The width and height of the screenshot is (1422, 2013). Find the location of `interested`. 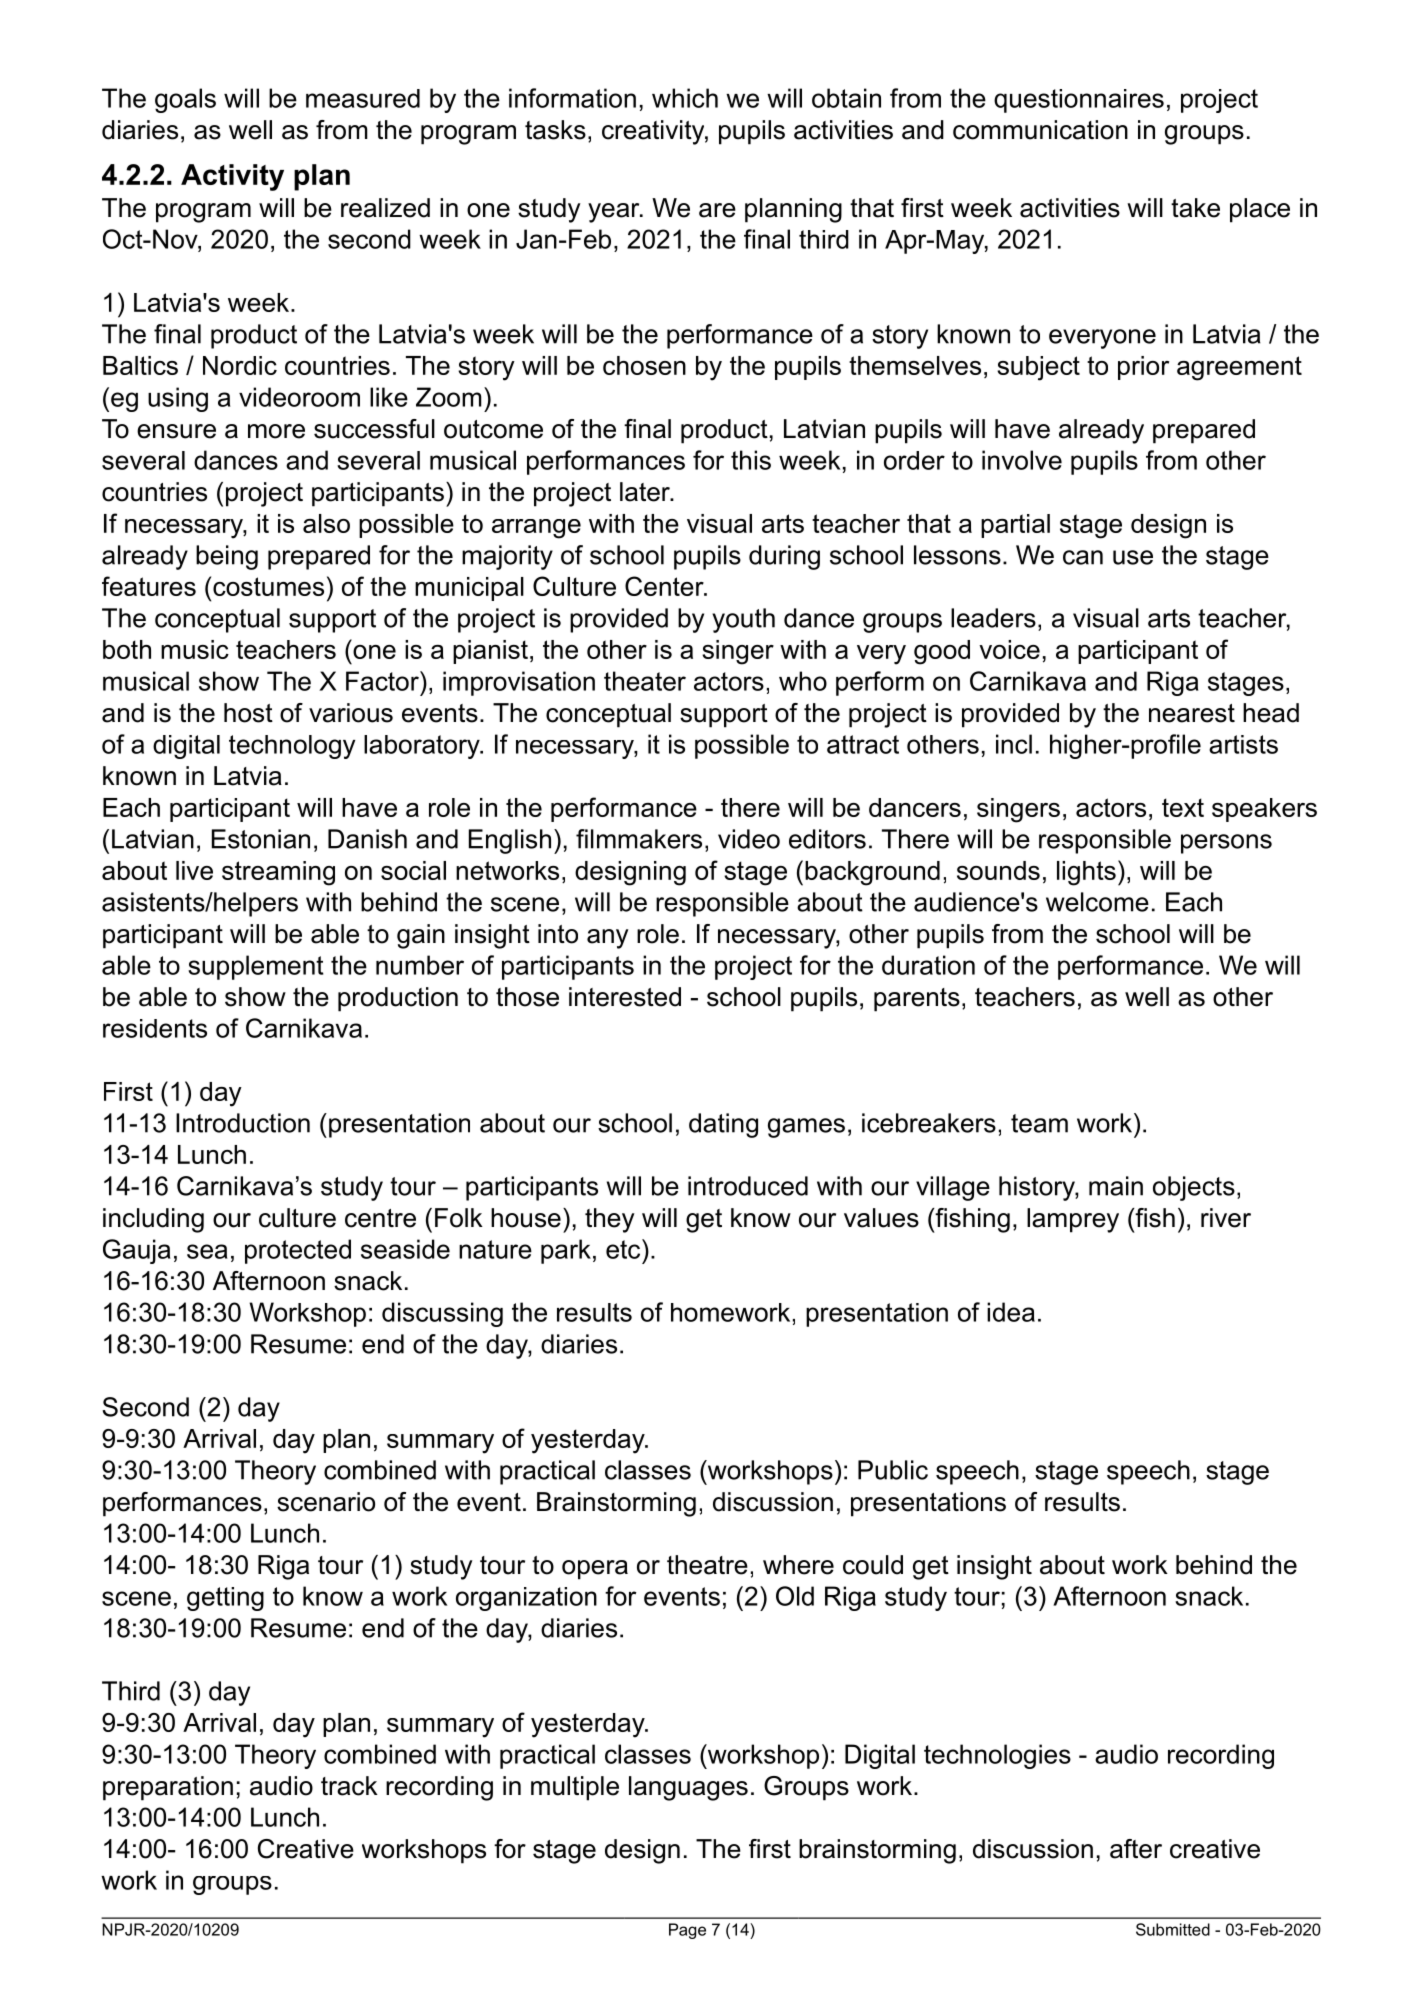

interested is located at coordinates (625, 997).
